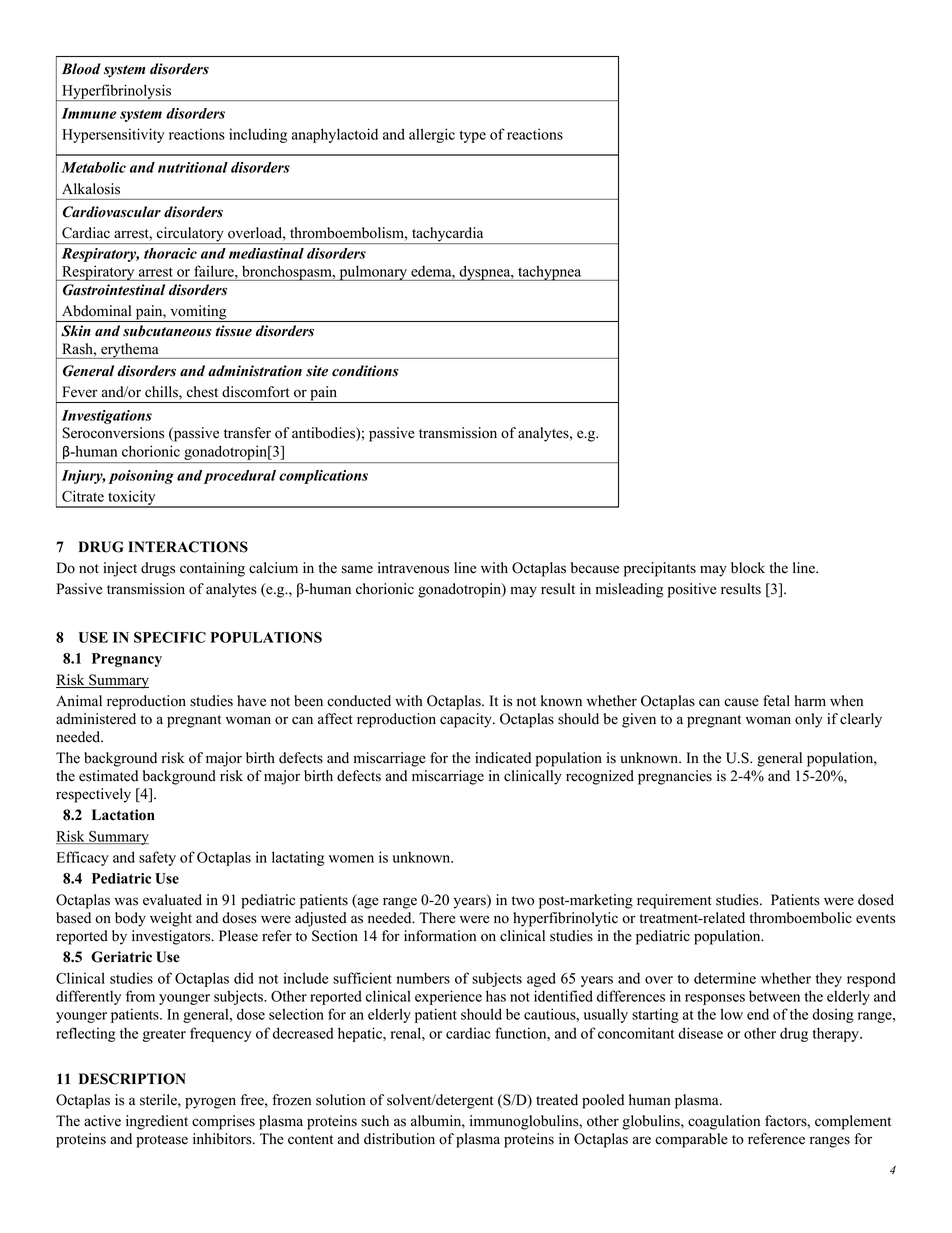 The height and width of the screenshot is (1233, 952). What do you see at coordinates (96, 719) in the screenshot?
I see `administered` at bounding box center [96, 719].
